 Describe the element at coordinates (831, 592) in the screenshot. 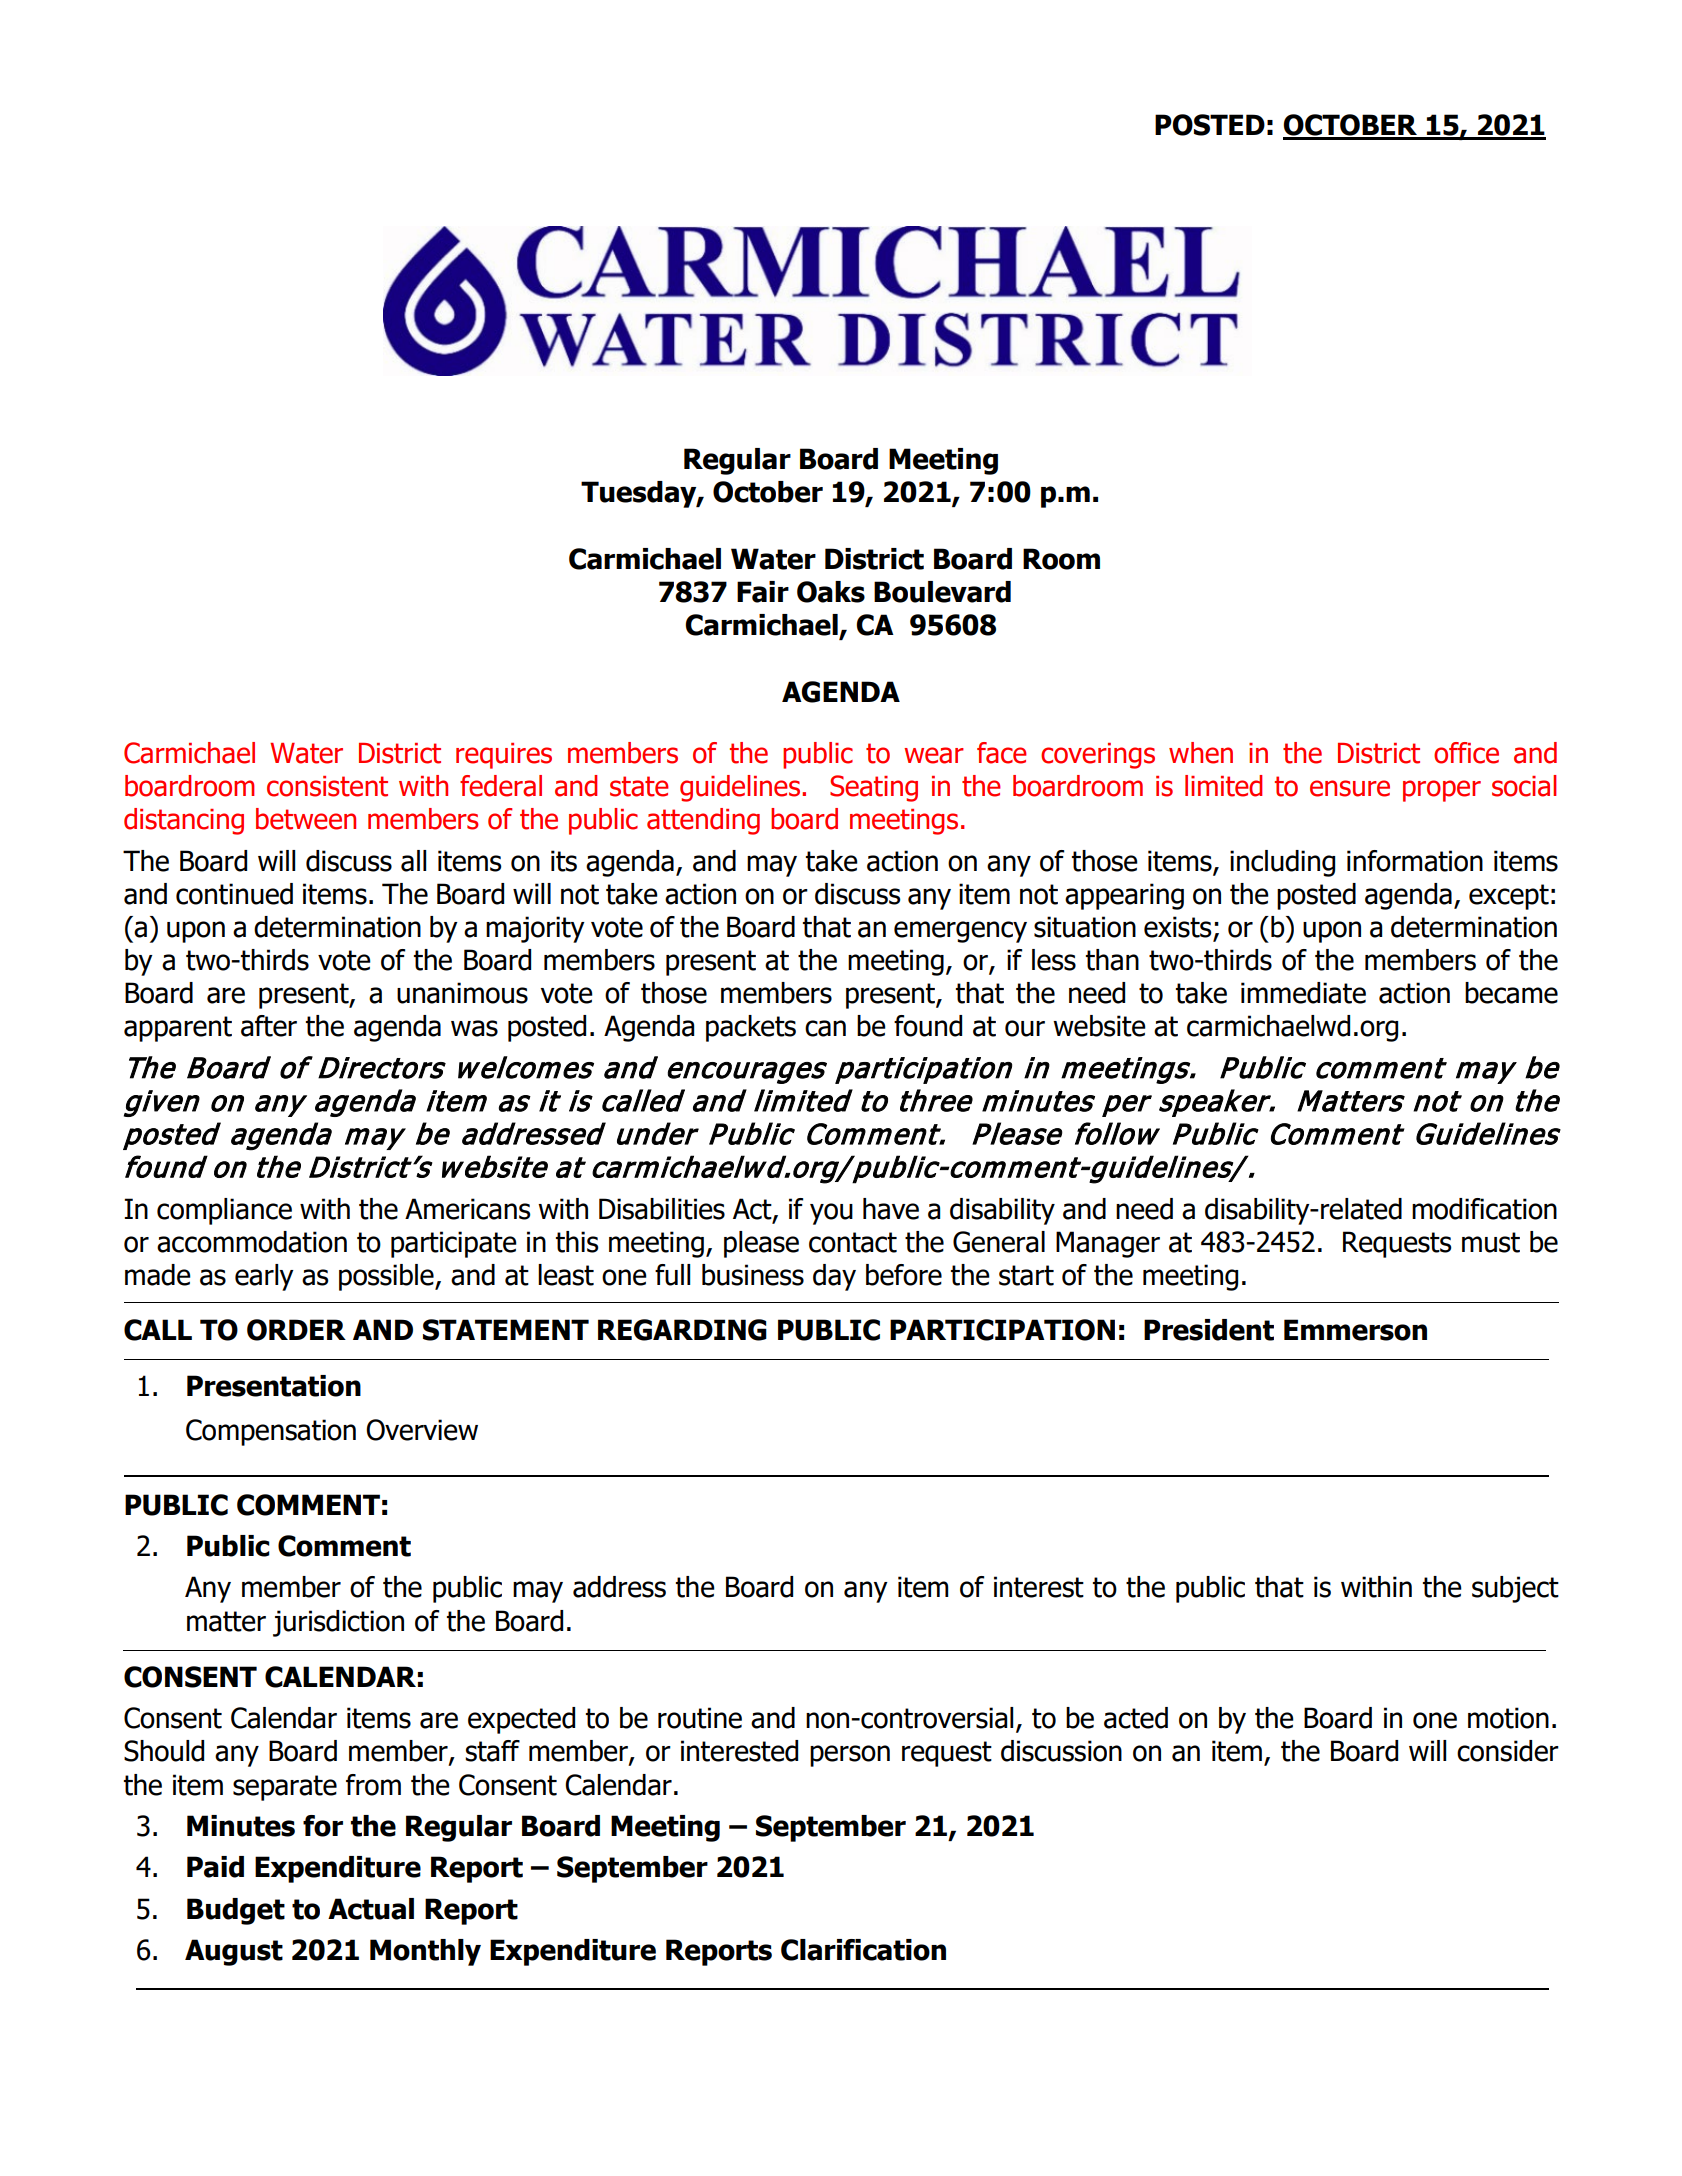

I see `Oaks` at that location.
